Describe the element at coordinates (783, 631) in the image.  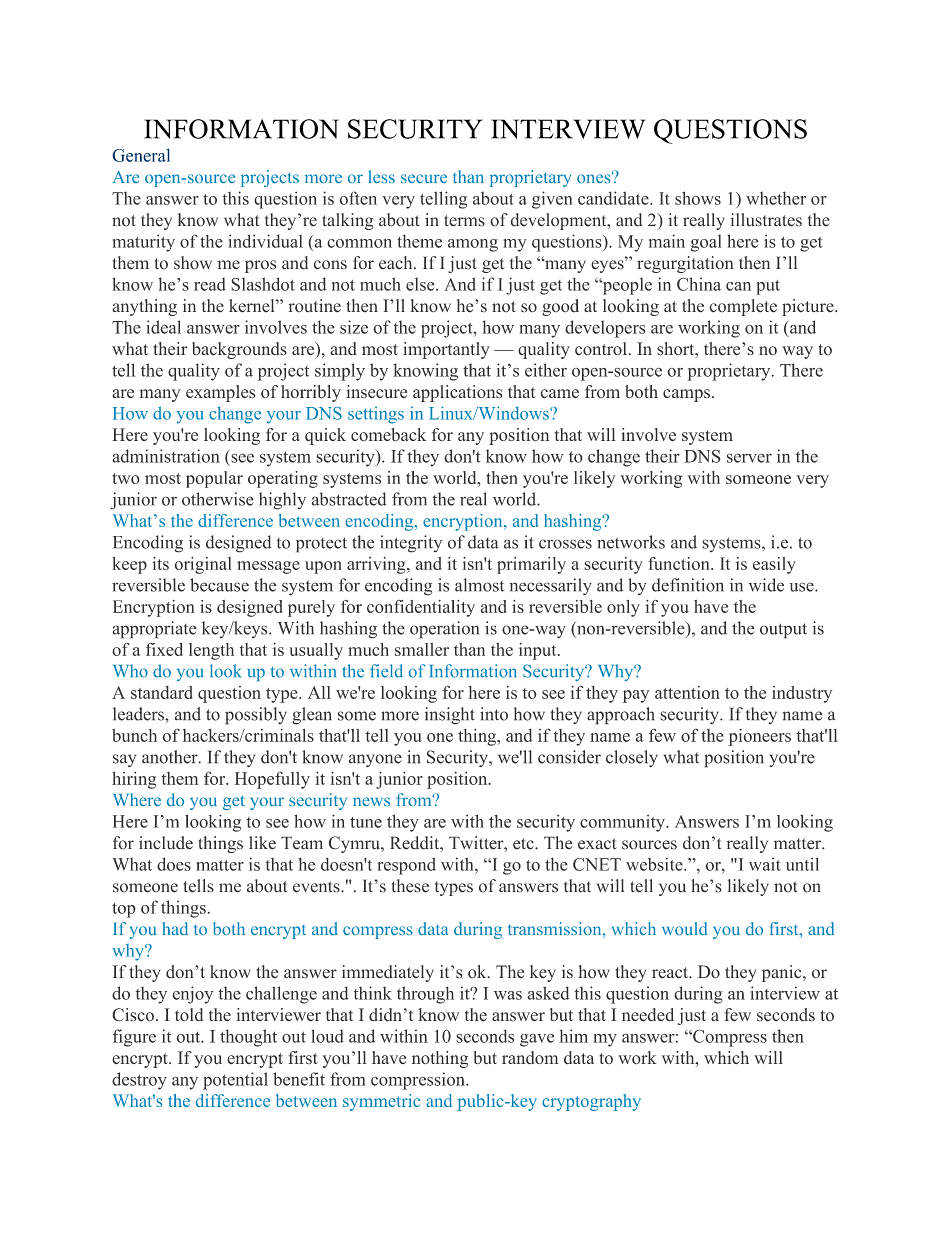
I see `output` at that location.
